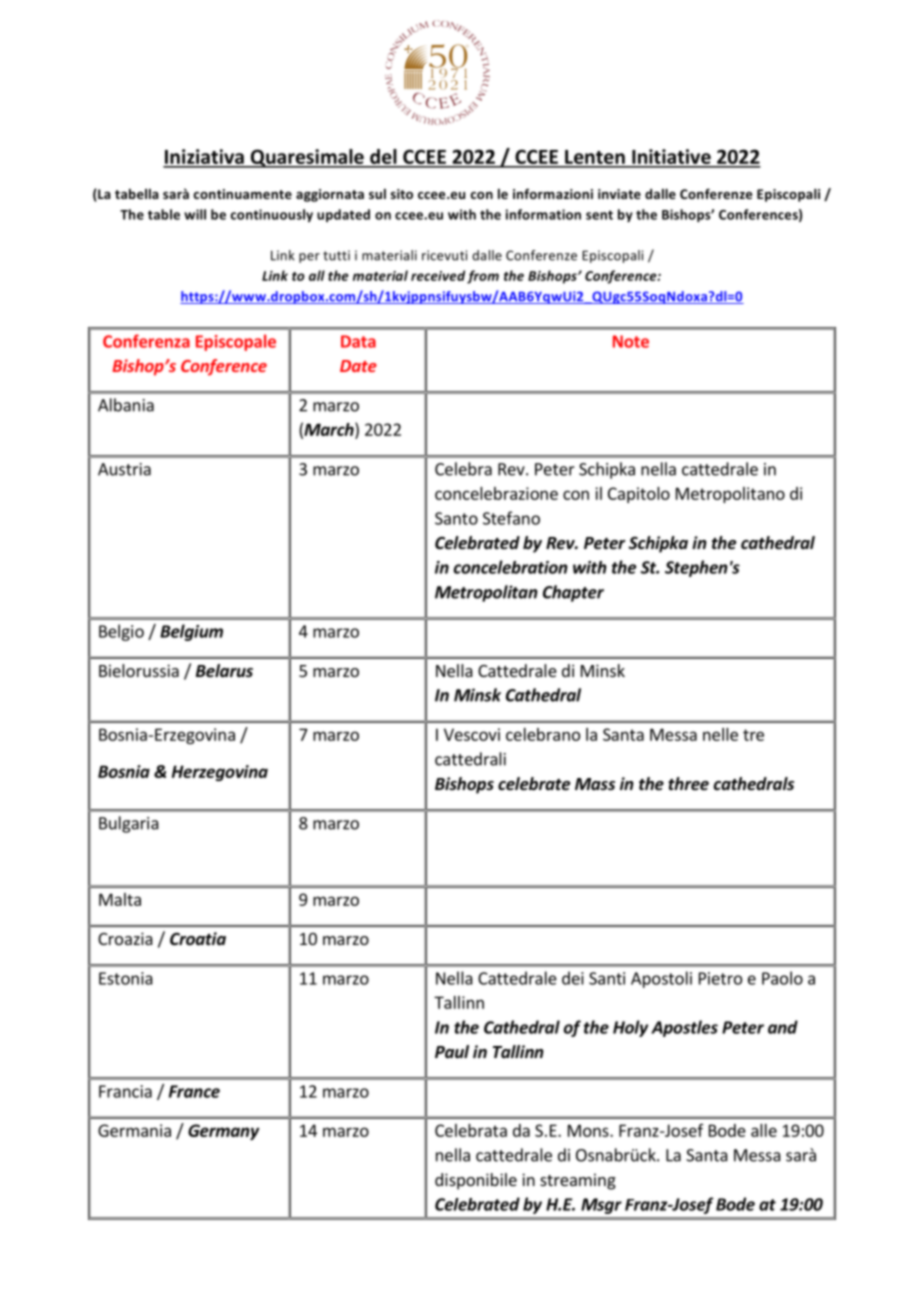  Describe the element at coordinates (195, 214) in the page. I see `will` at that location.
